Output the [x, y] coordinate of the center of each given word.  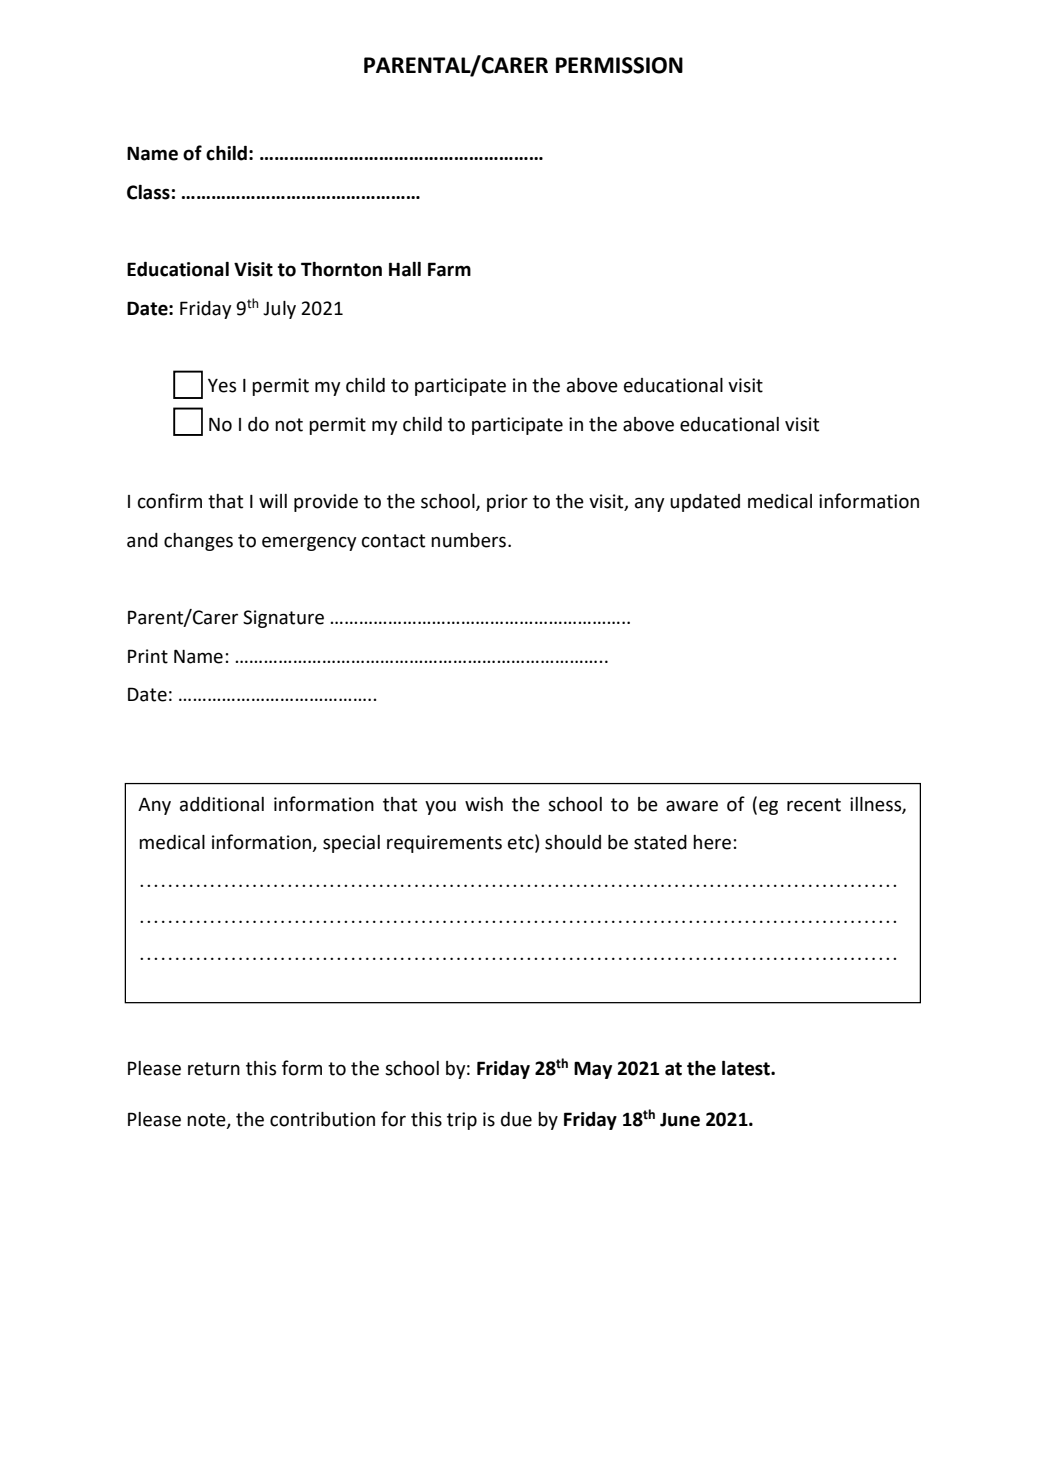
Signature [283, 619]
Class [148, 192]
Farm [449, 269]
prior [507, 503]
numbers [468, 540]
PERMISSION [619, 65]
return [214, 1069]
